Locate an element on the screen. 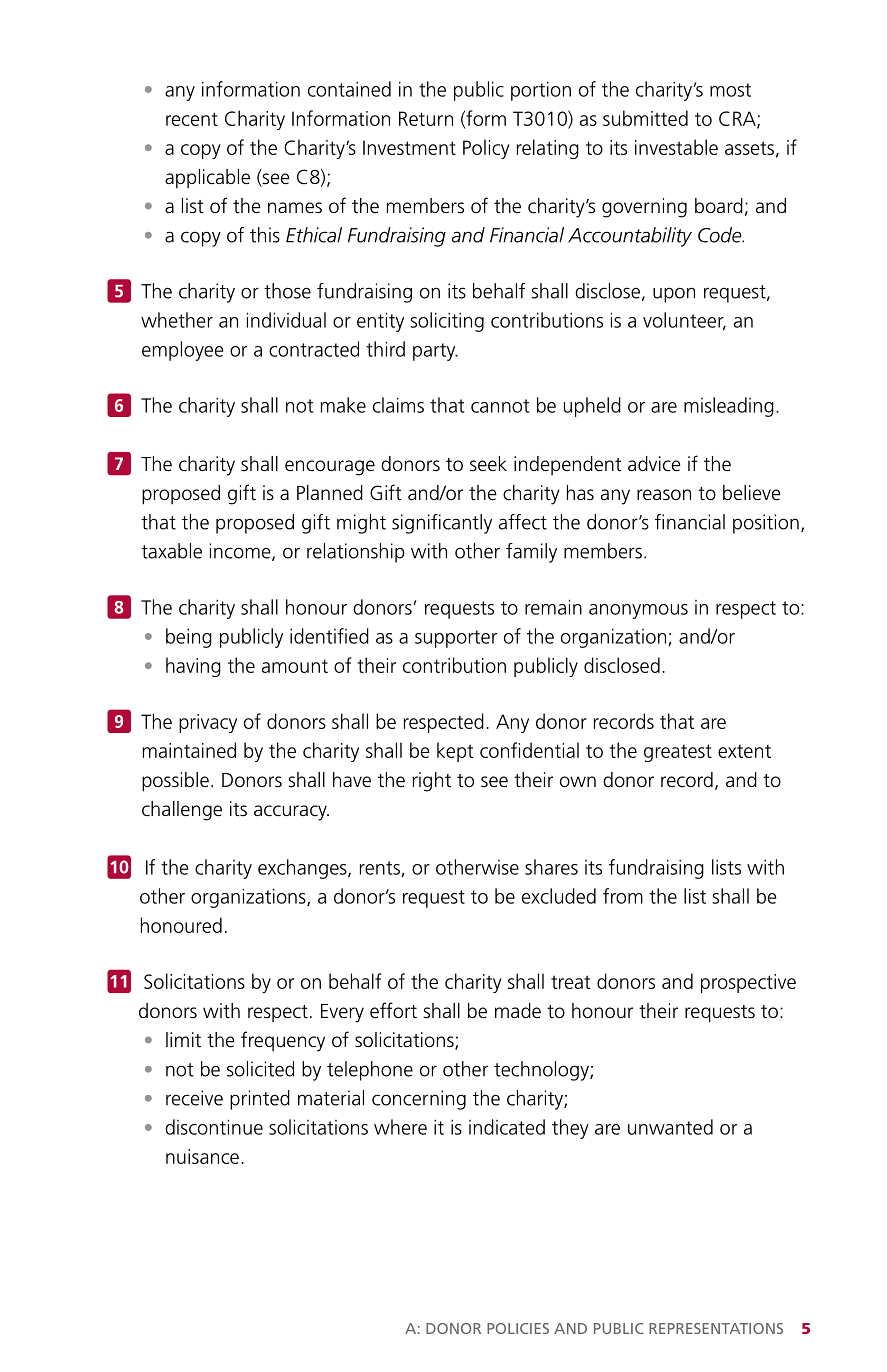 The image size is (887, 1372). recent is located at coordinates (192, 119).
